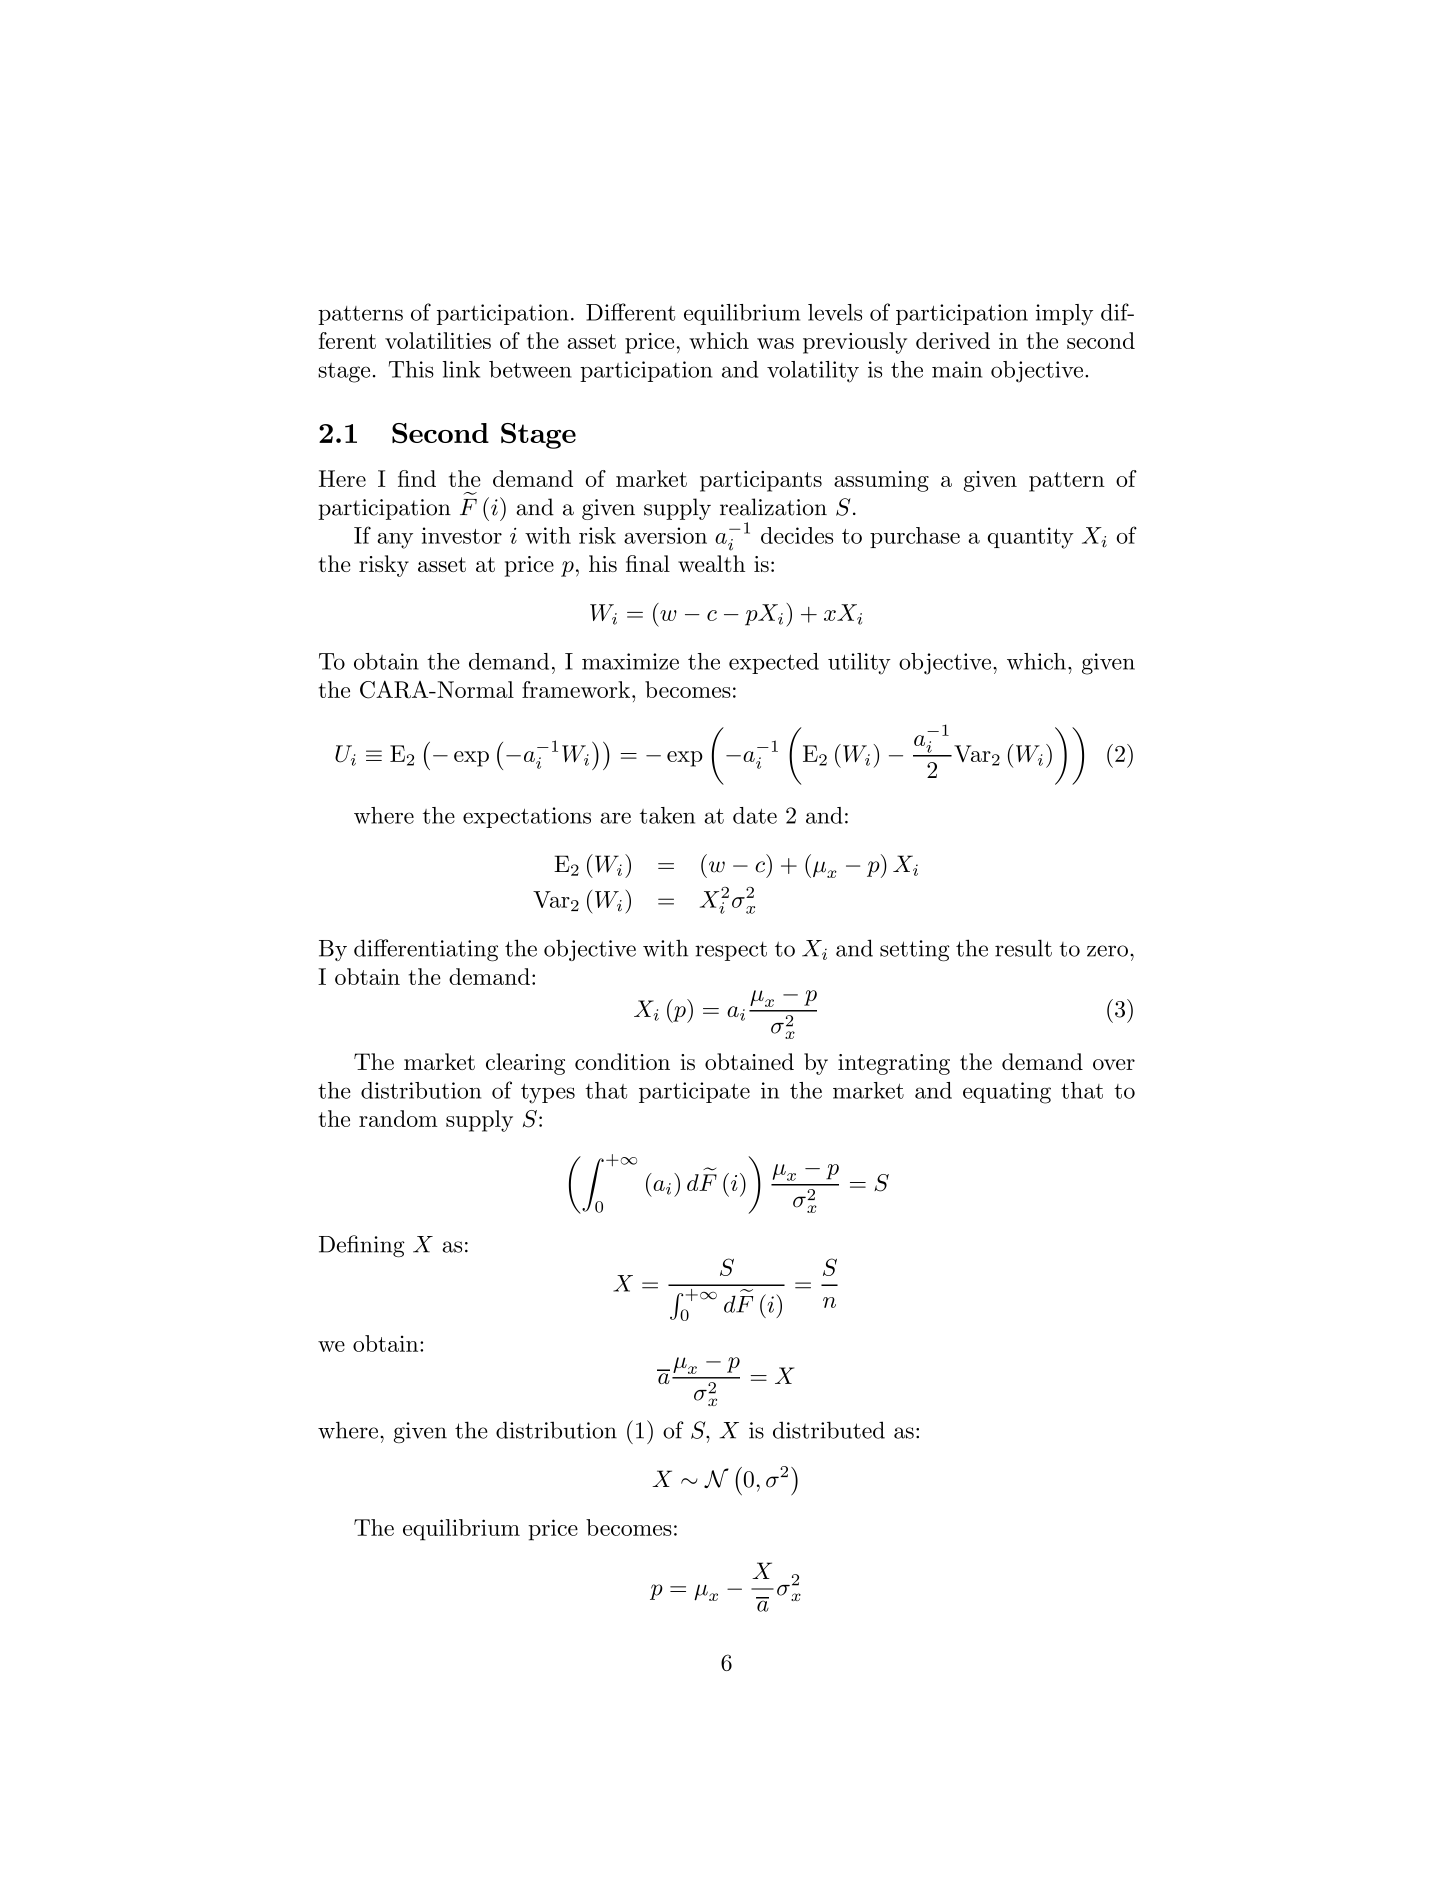 The image size is (1455, 1883). I want to click on distributed, so click(829, 1430).
